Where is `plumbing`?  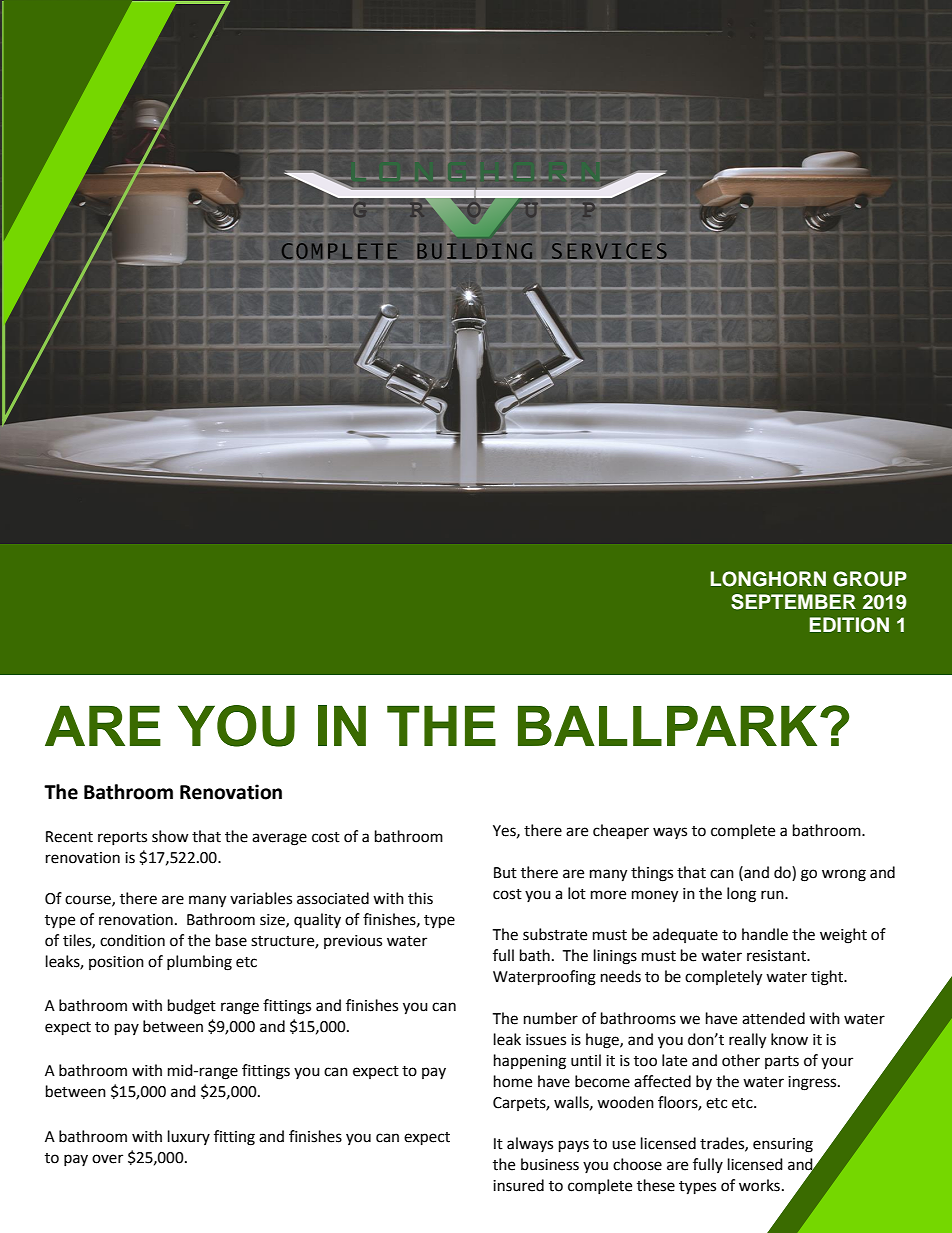 plumbing is located at coordinates (199, 963).
